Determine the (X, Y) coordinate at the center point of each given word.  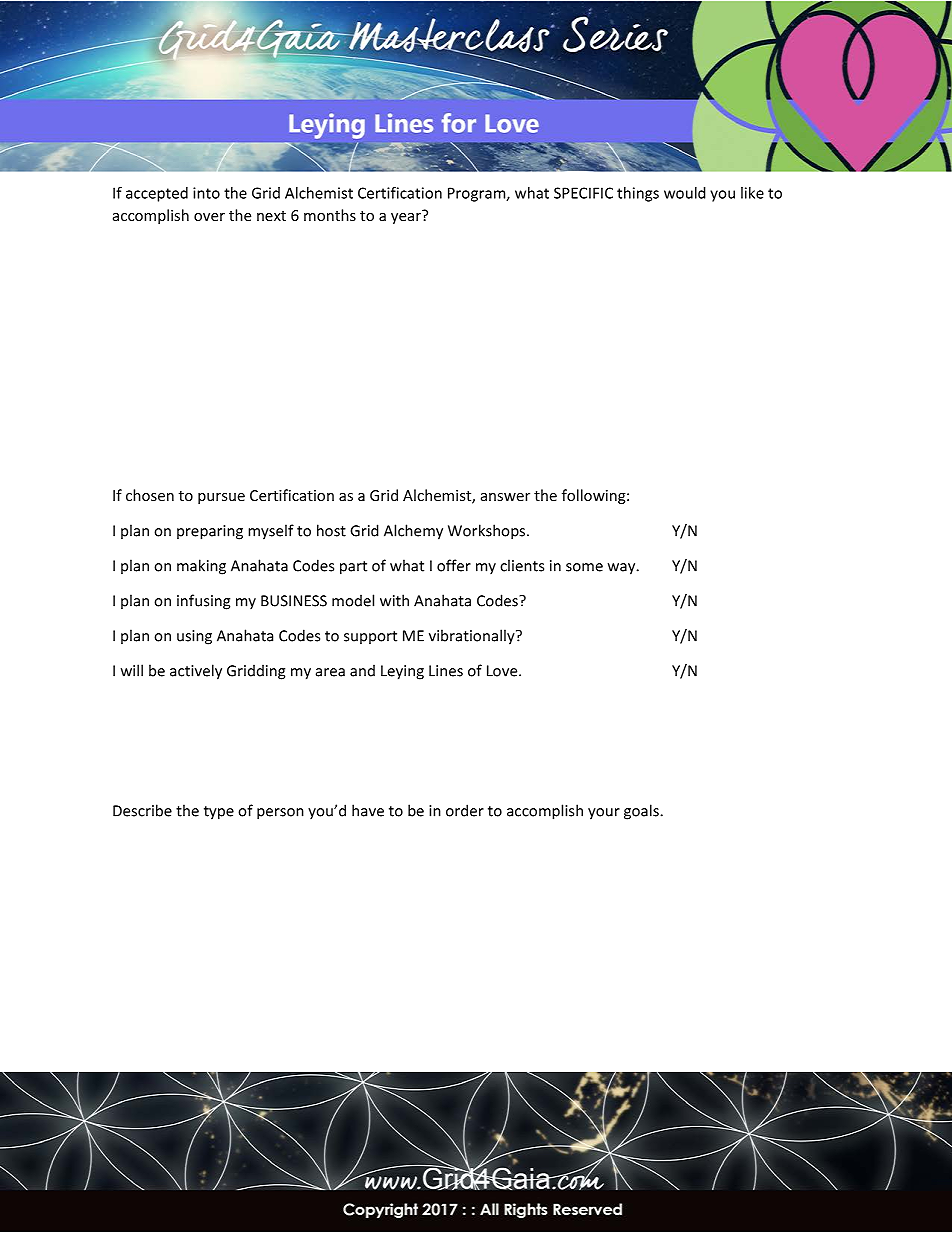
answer (505, 497)
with (394, 600)
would (685, 193)
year (407, 217)
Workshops (488, 532)
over (209, 217)
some (584, 567)
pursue (221, 498)
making (201, 567)
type (219, 813)
